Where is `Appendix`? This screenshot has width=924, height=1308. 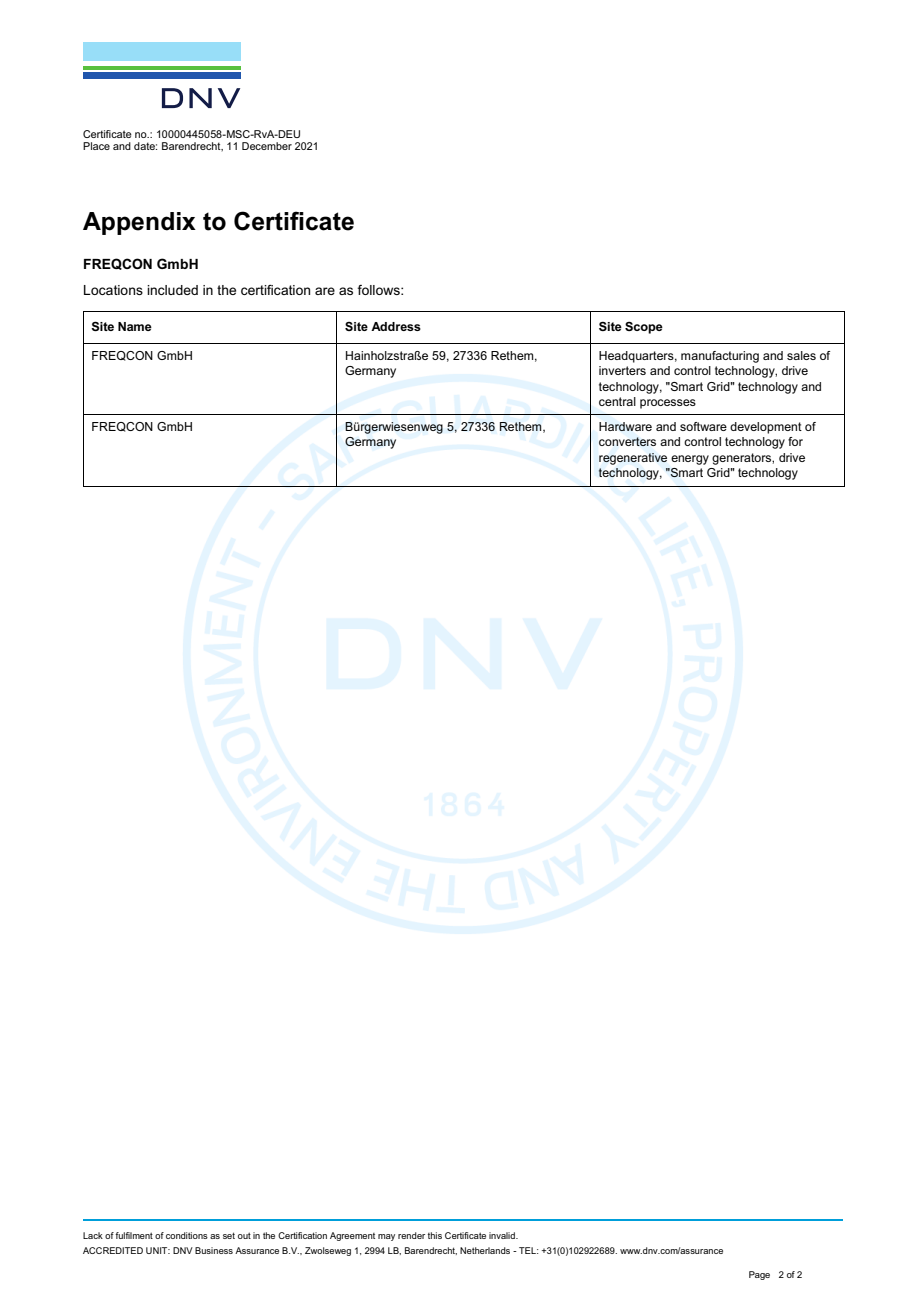
Appendix is located at coordinates (139, 223).
